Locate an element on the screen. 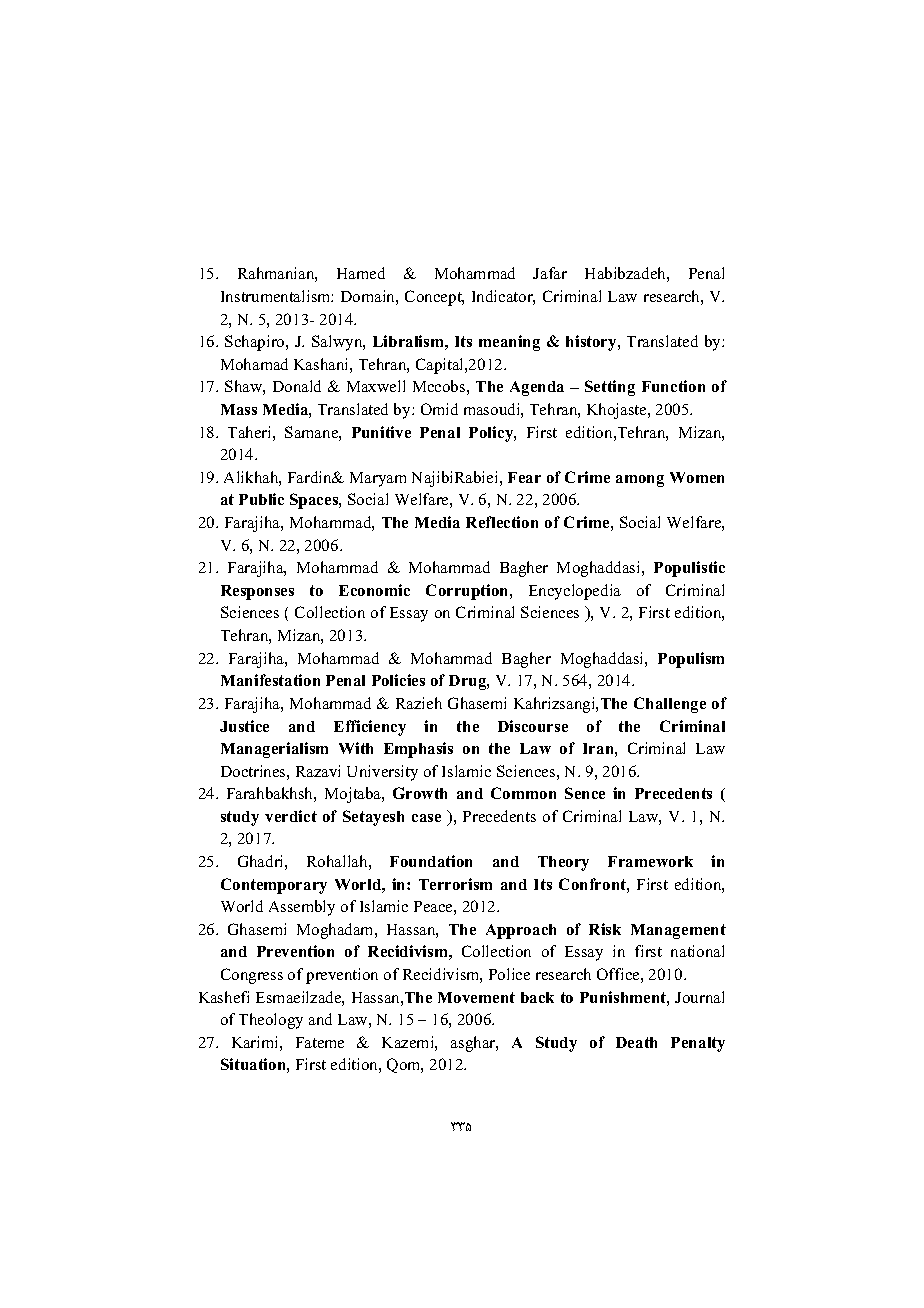  Theology is located at coordinates (271, 1021).
